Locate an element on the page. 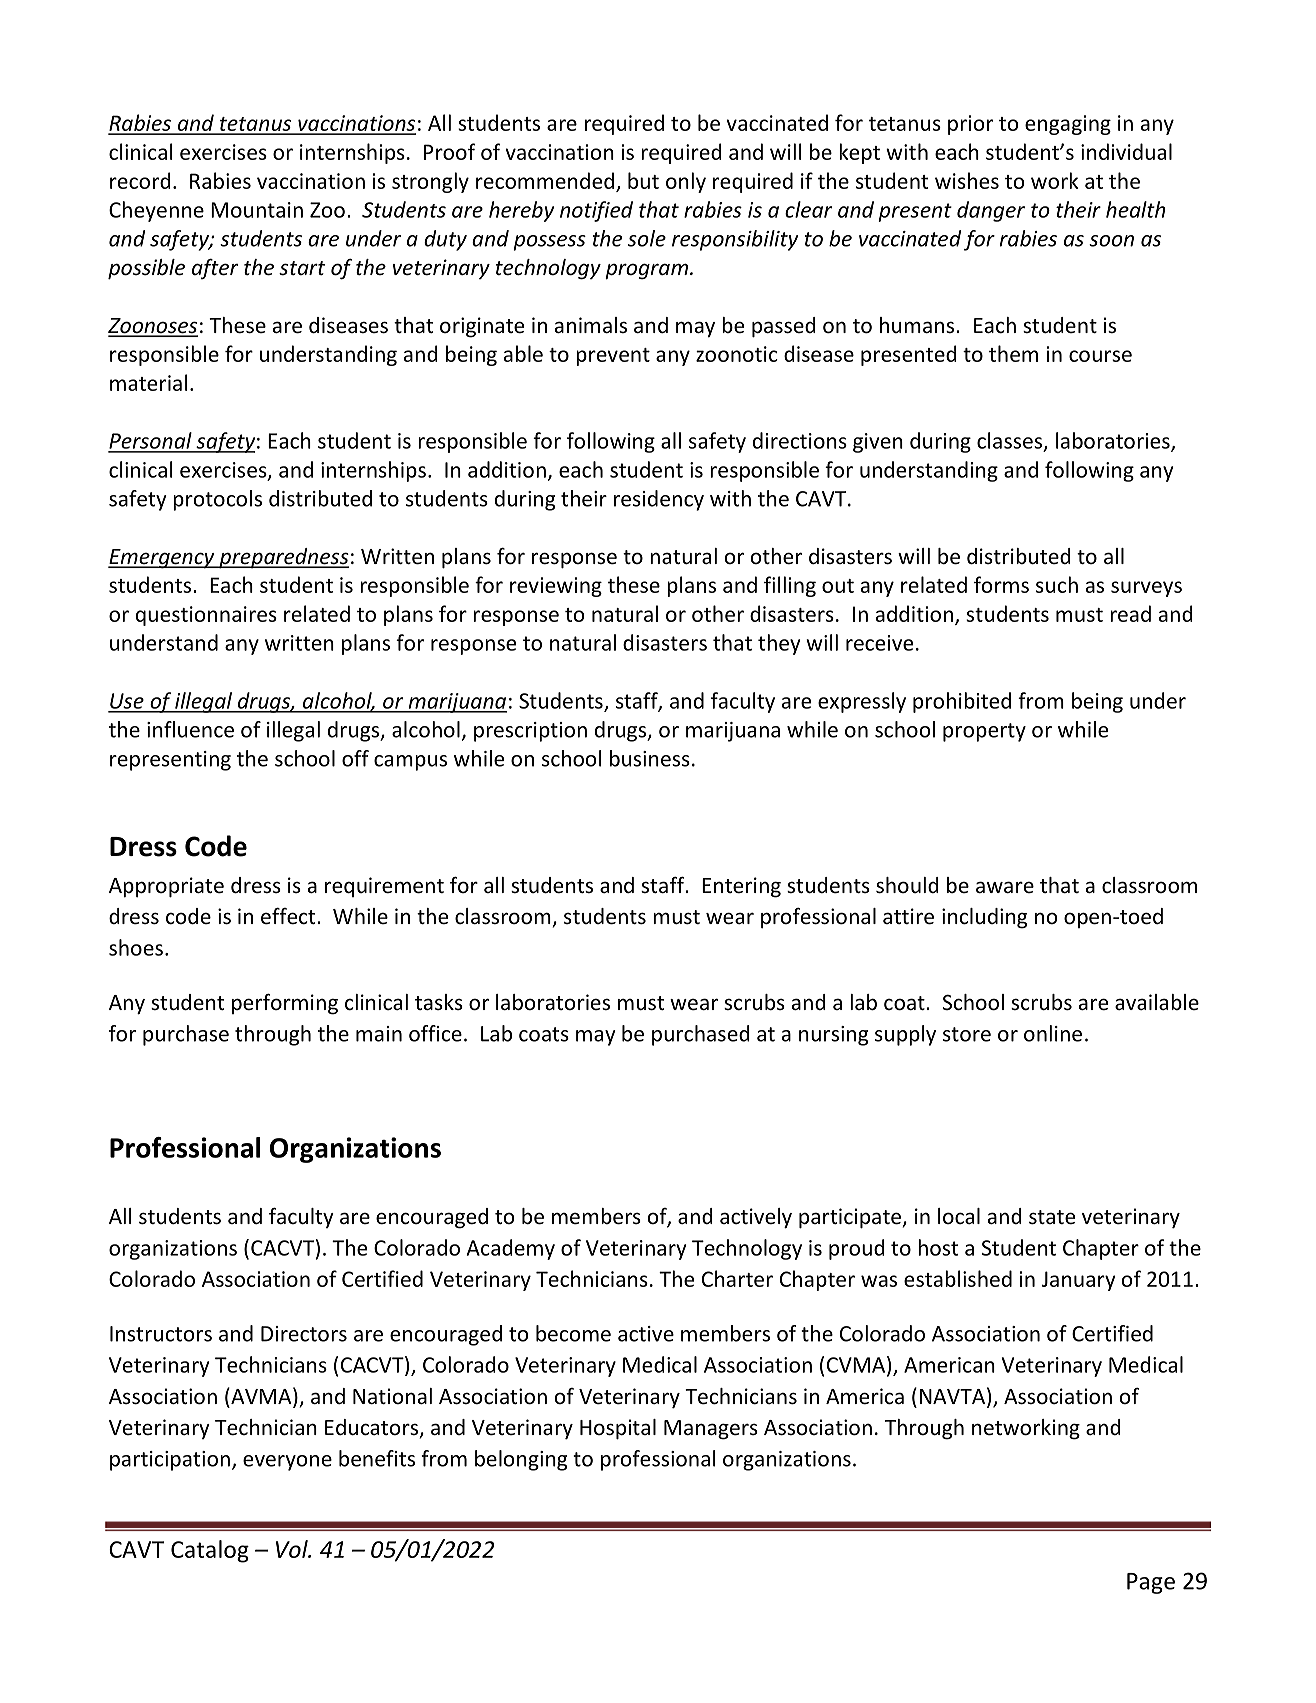 The height and width of the page is (1703, 1316). Mountain is located at coordinates (257, 210).
